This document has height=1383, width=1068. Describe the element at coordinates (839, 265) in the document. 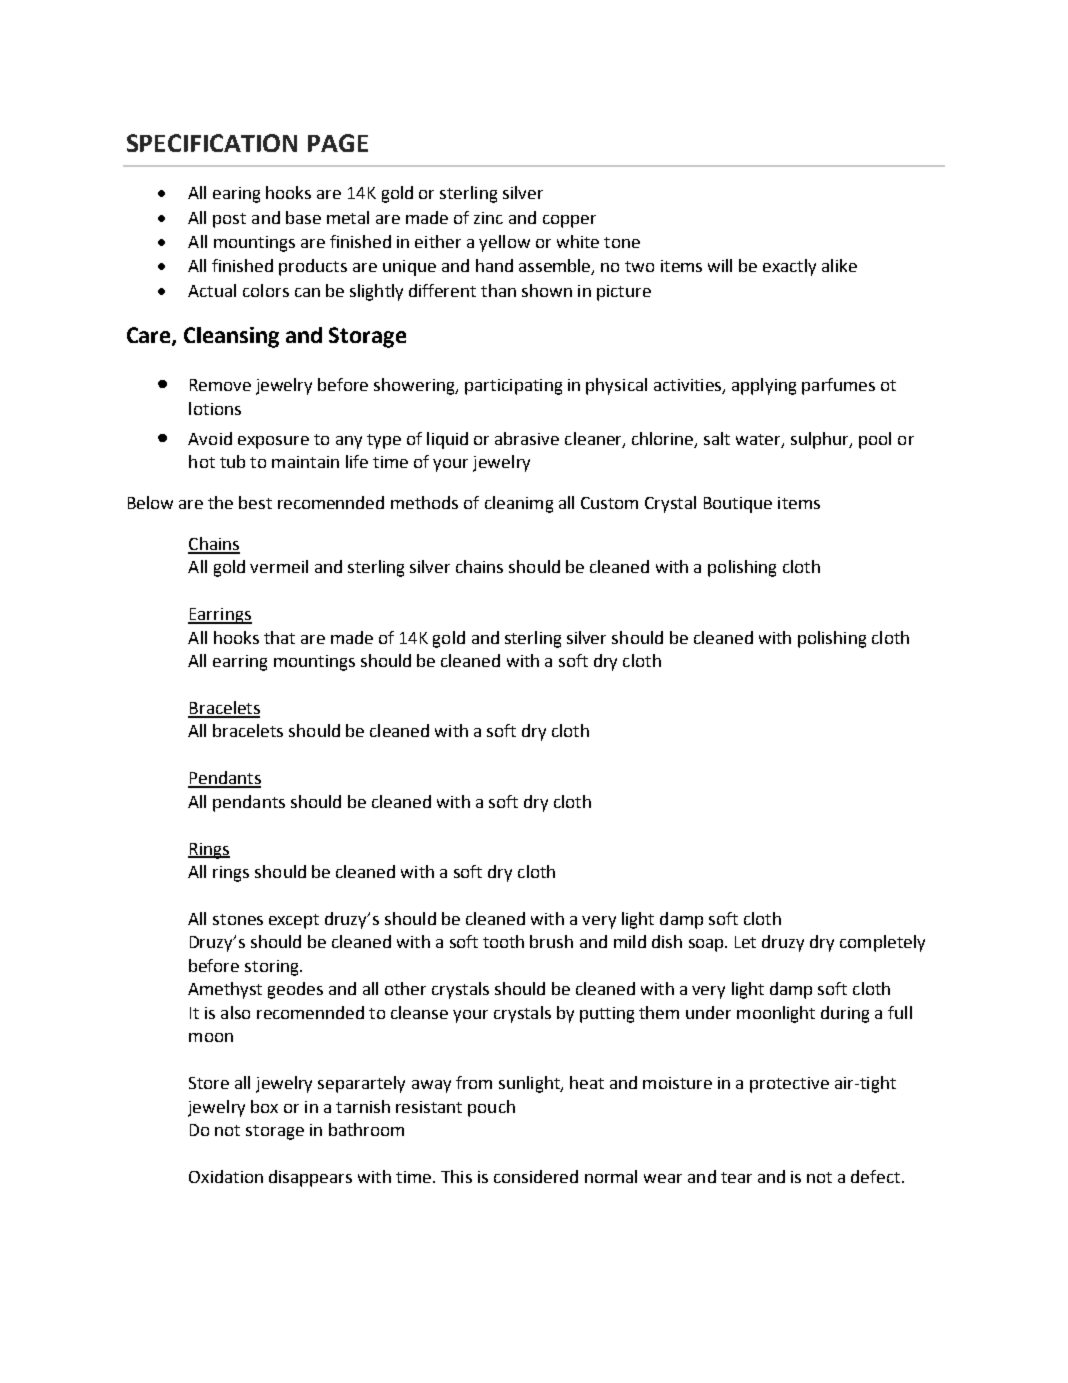

I see `alike` at that location.
